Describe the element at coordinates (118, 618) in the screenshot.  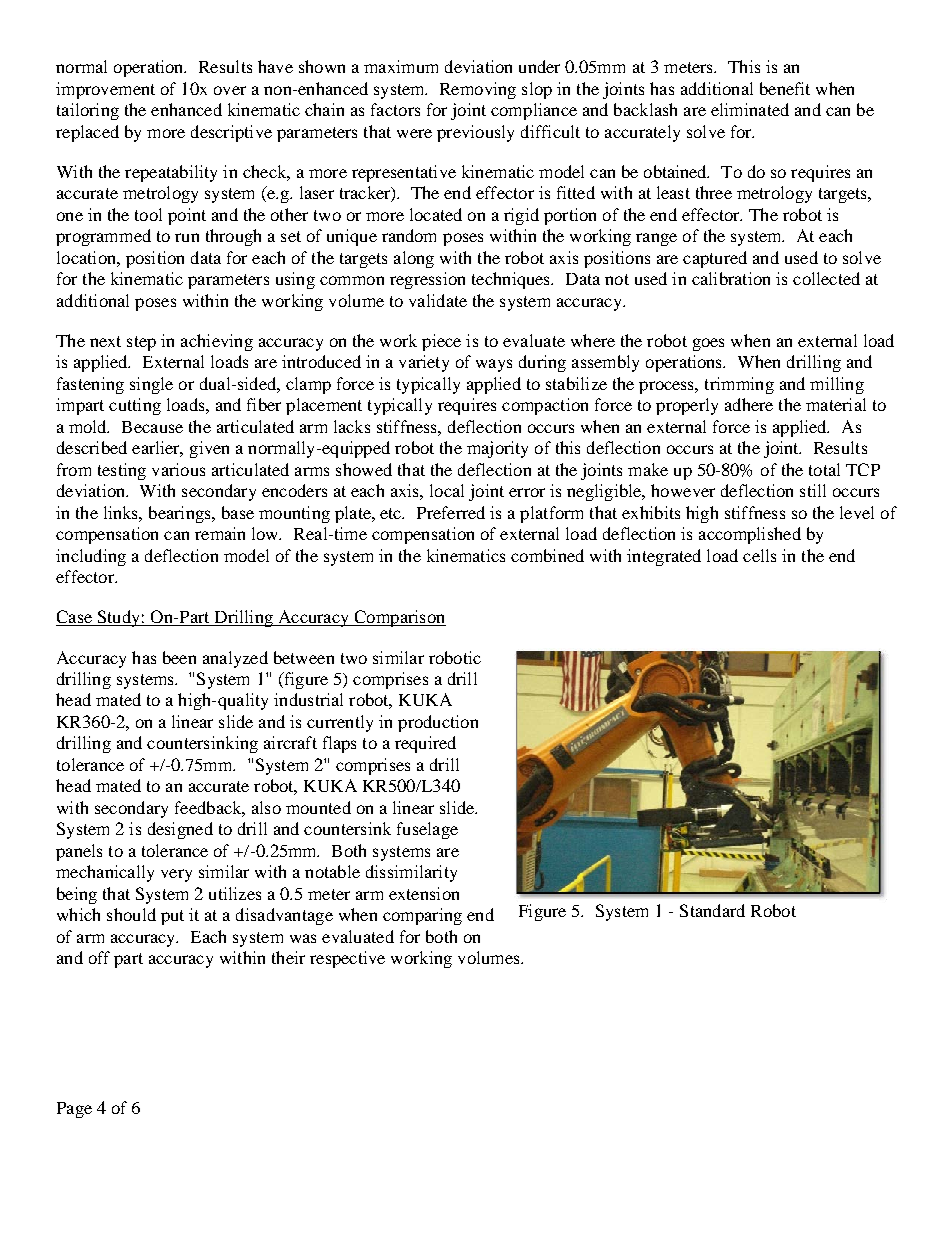
I see `Study` at that location.
